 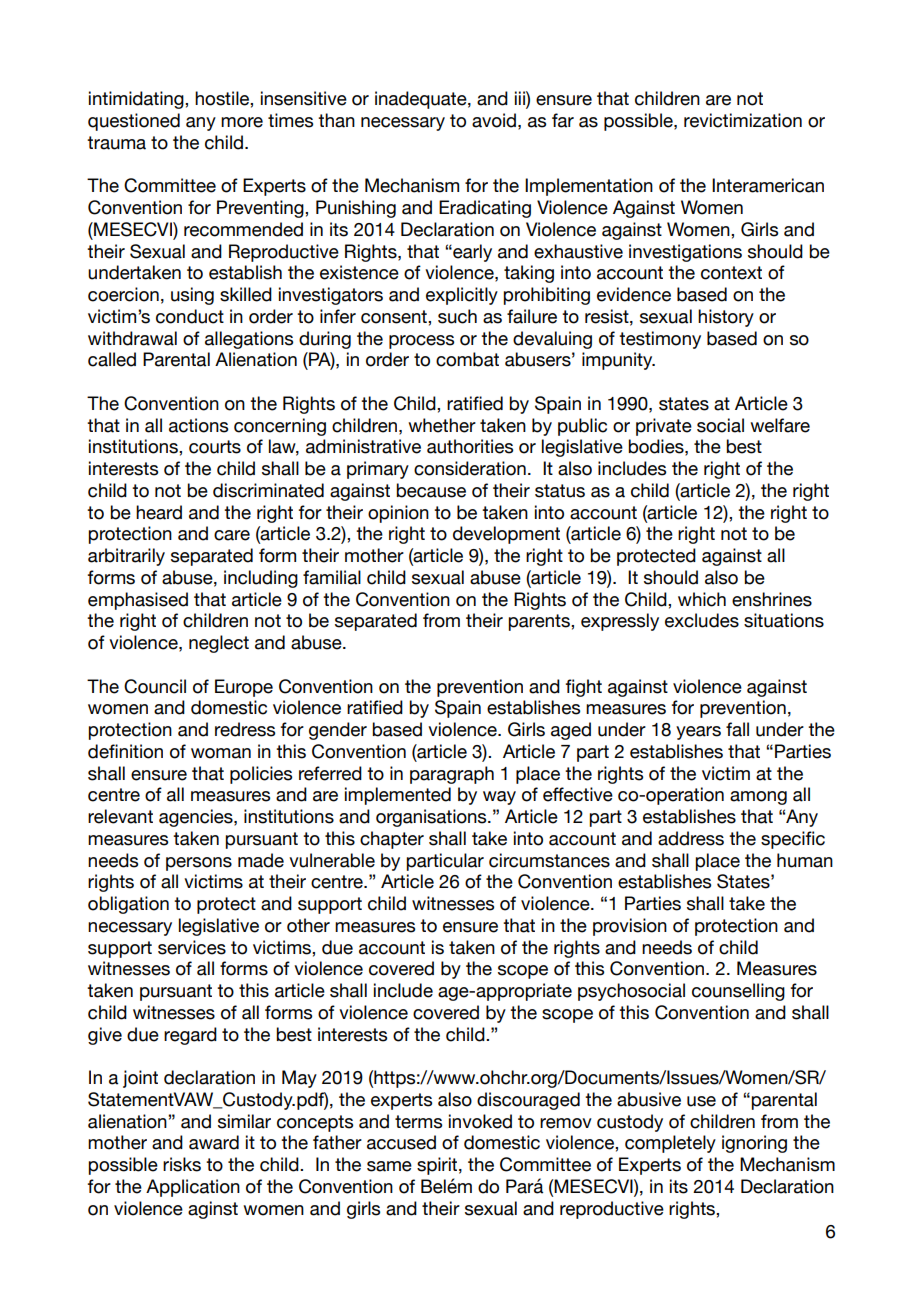 What do you see at coordinates (467, 359) in the screenshot?
I see `combat` at bounding box center [467, 359].
